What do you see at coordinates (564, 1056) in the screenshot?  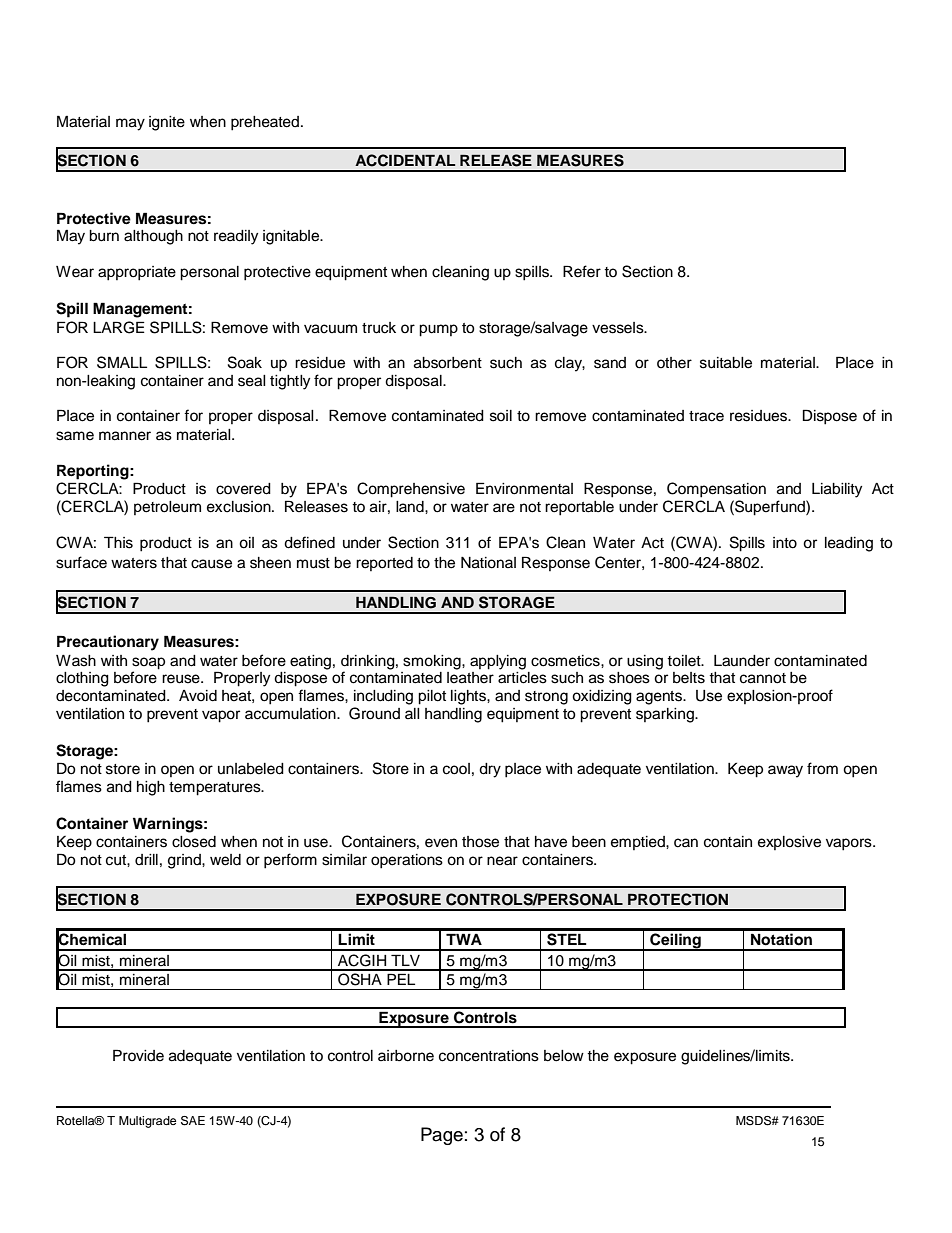 I see `below` at bounding box center [564, 1056].
